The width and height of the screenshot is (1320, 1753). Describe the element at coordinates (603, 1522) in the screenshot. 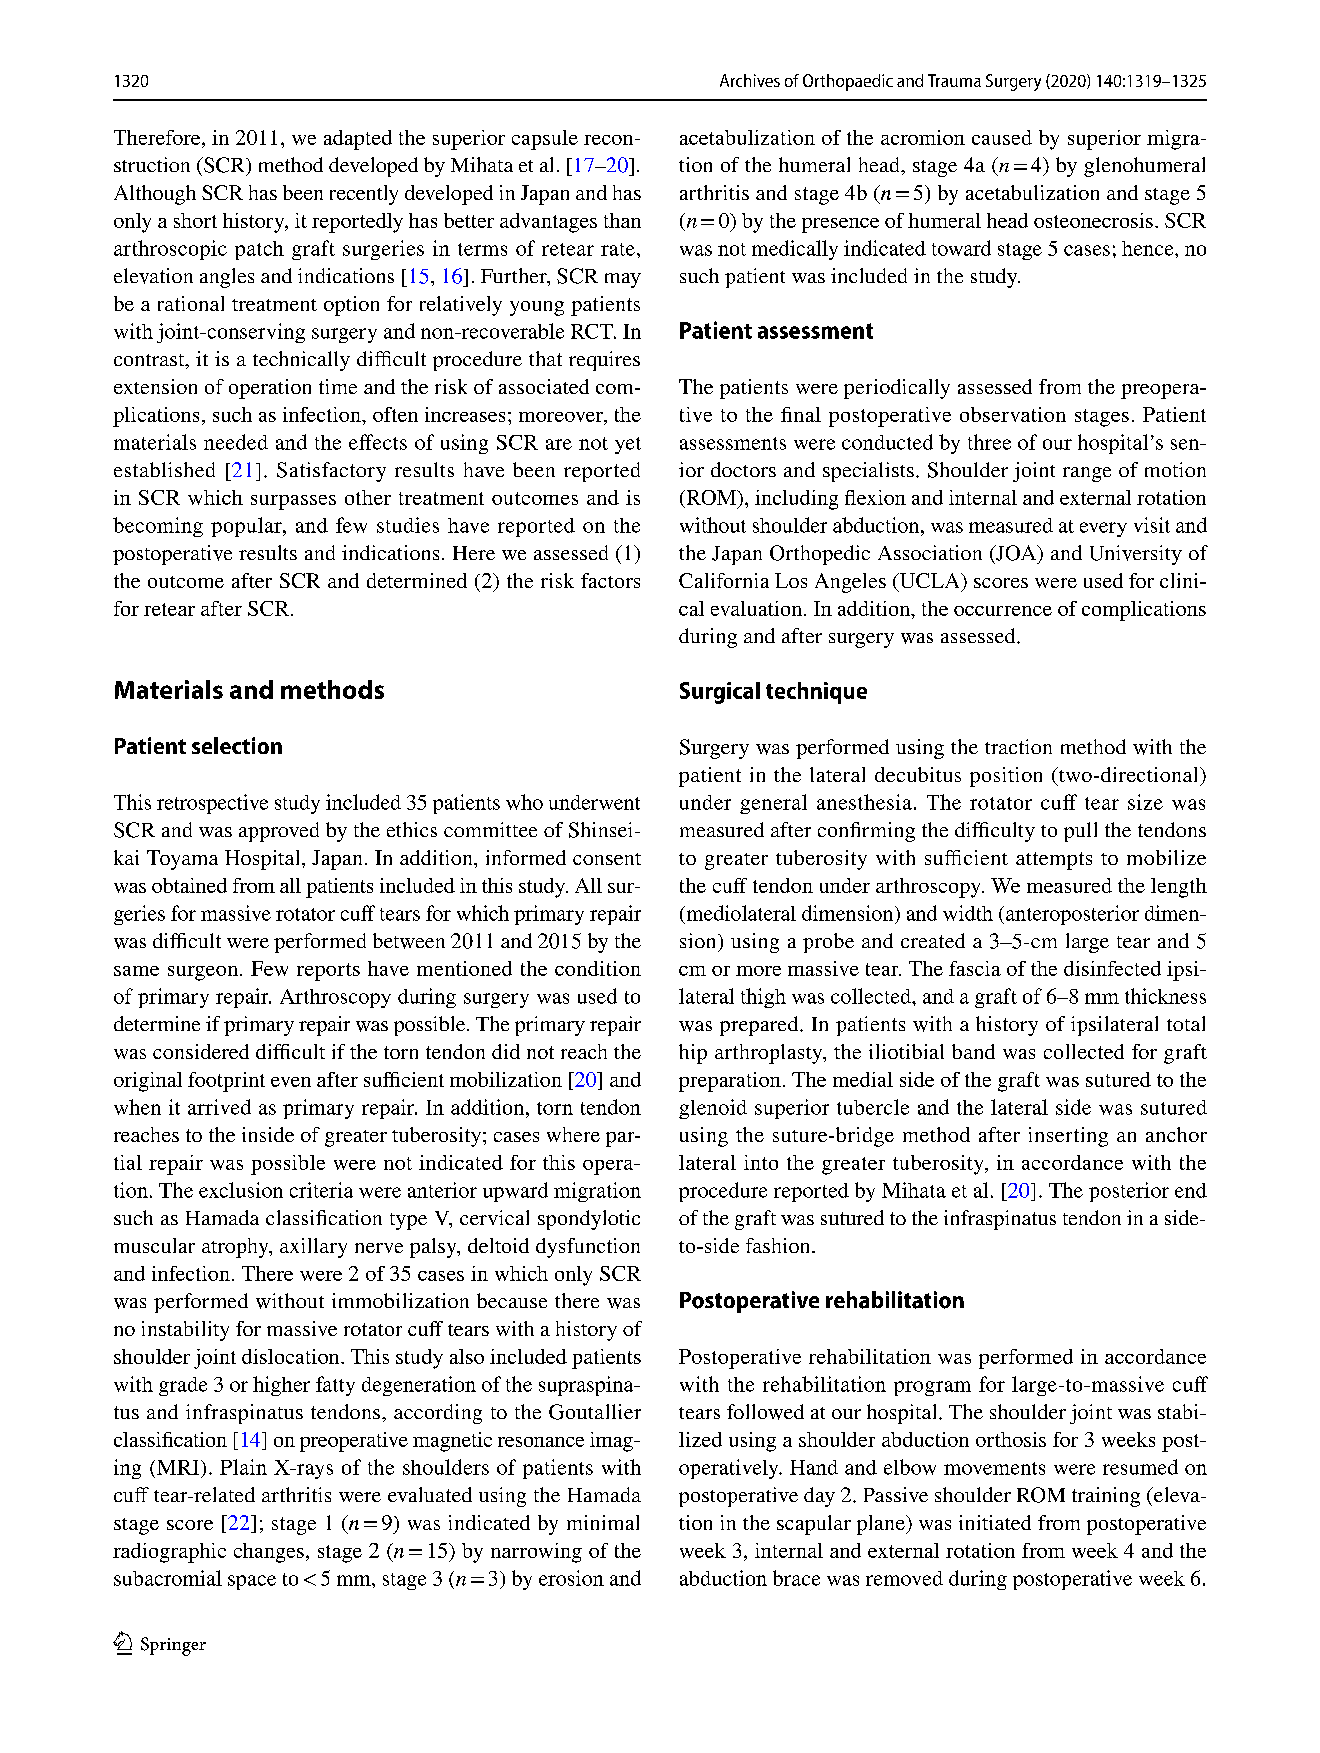

I see `minimal` at that location.
